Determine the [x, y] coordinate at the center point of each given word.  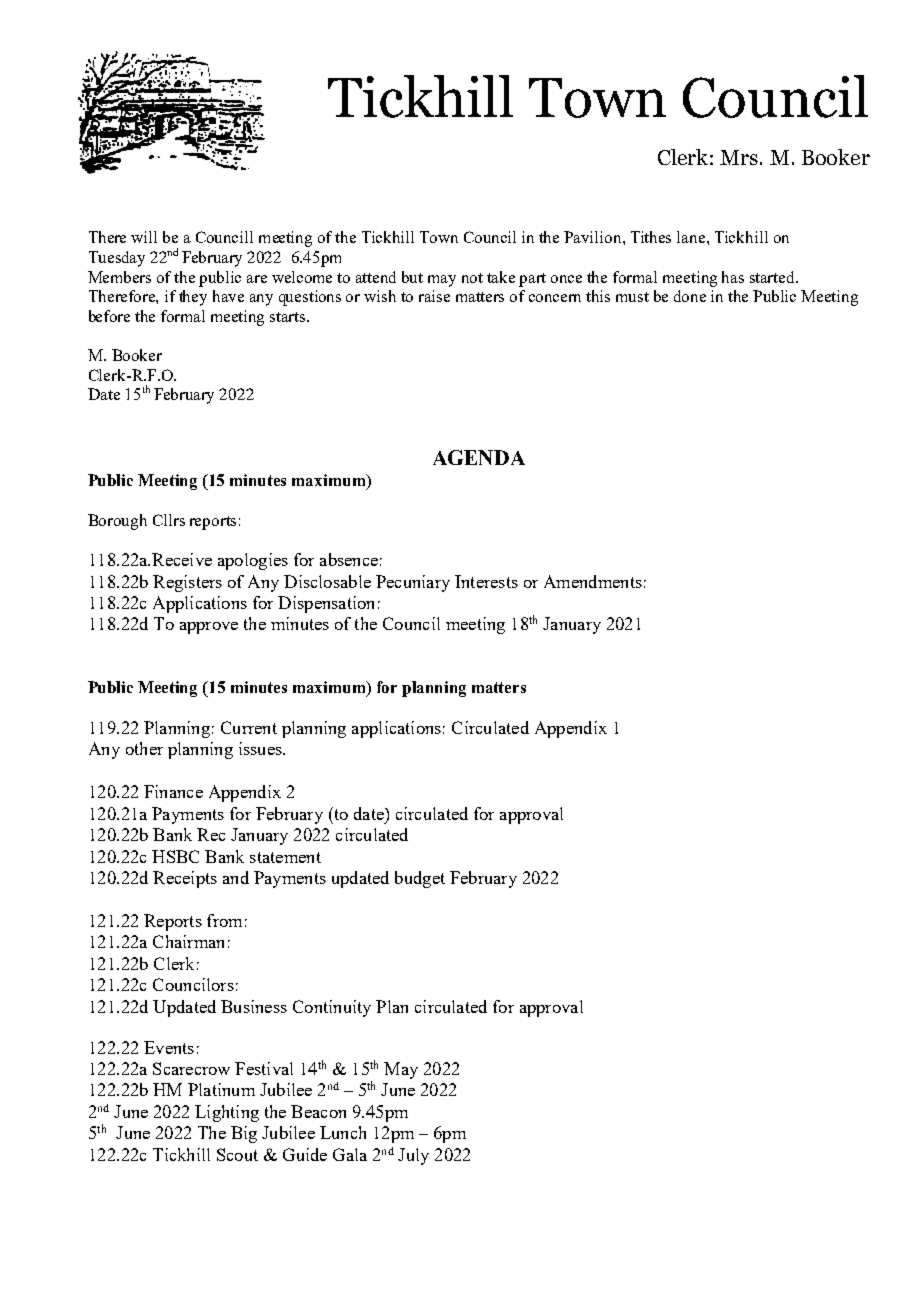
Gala [350, 1154]
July [413, 1156]
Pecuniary [413, 583]
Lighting [227, 1113]
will [144, 237]
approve [209, 628]
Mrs [739, 157]
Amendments [593, 581]
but [412, 277]
